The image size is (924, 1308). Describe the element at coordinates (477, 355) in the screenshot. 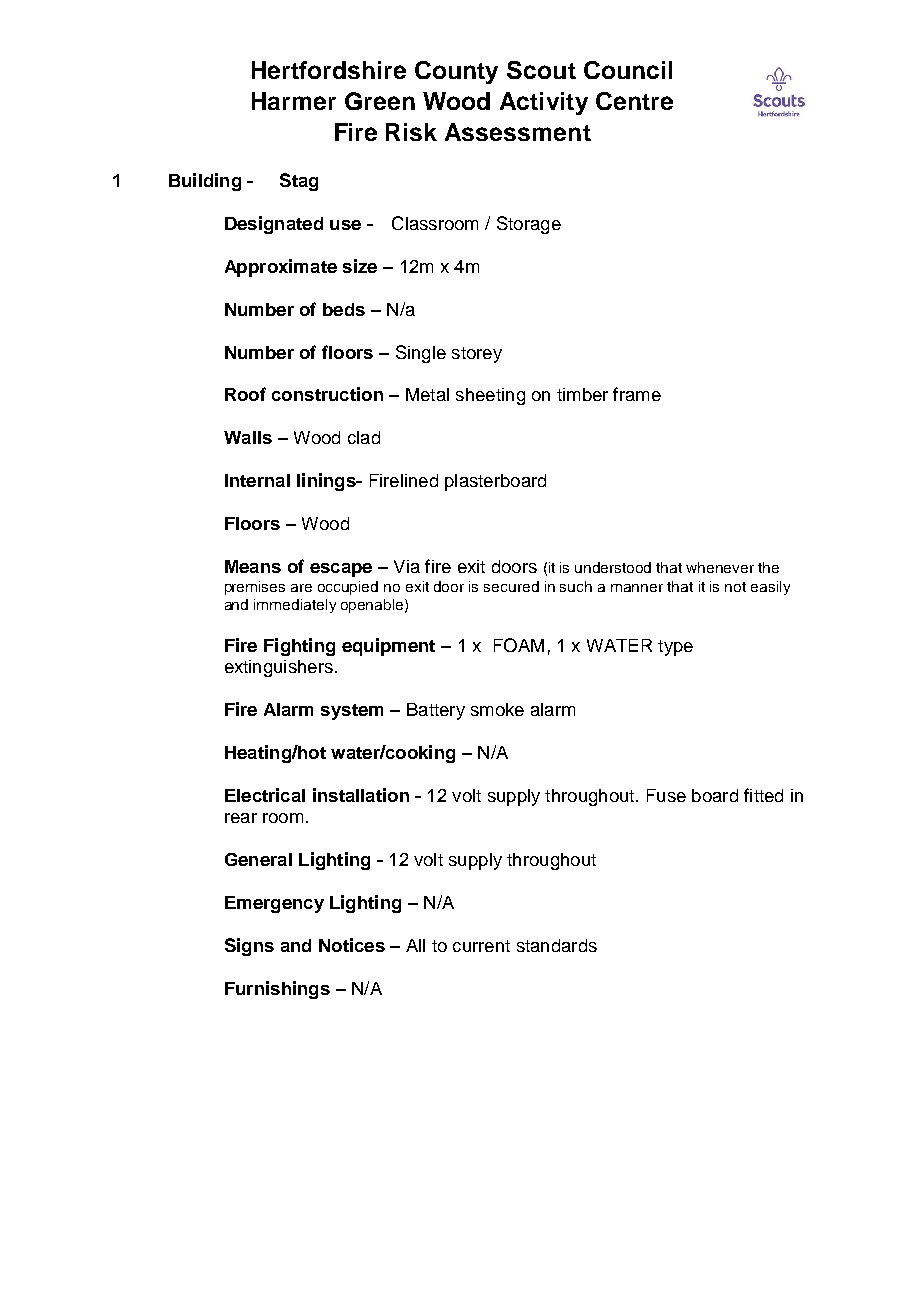

I see `storey` at that location.
